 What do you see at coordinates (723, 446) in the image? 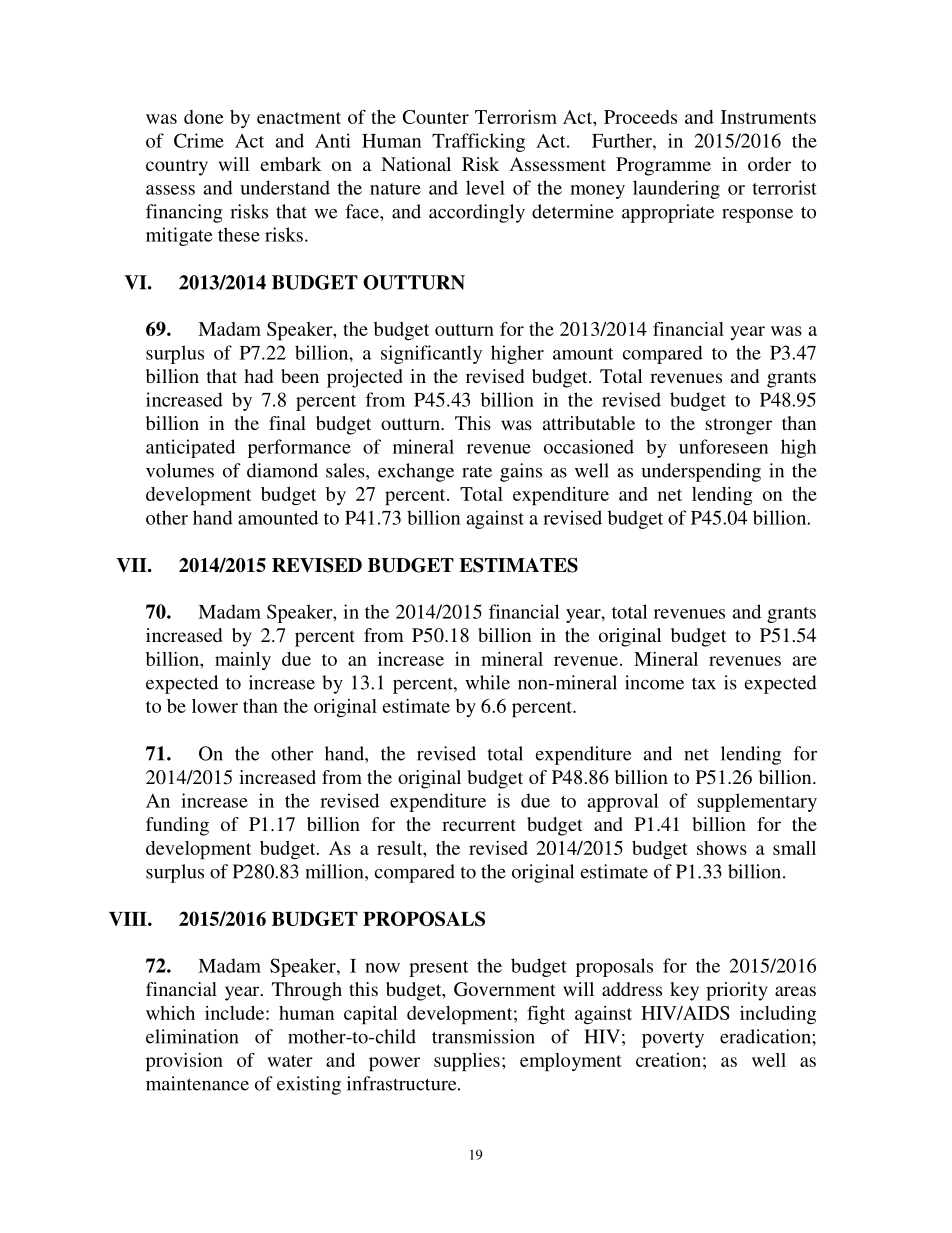
I see `unforeseen` at bounding box center [723, 446].
